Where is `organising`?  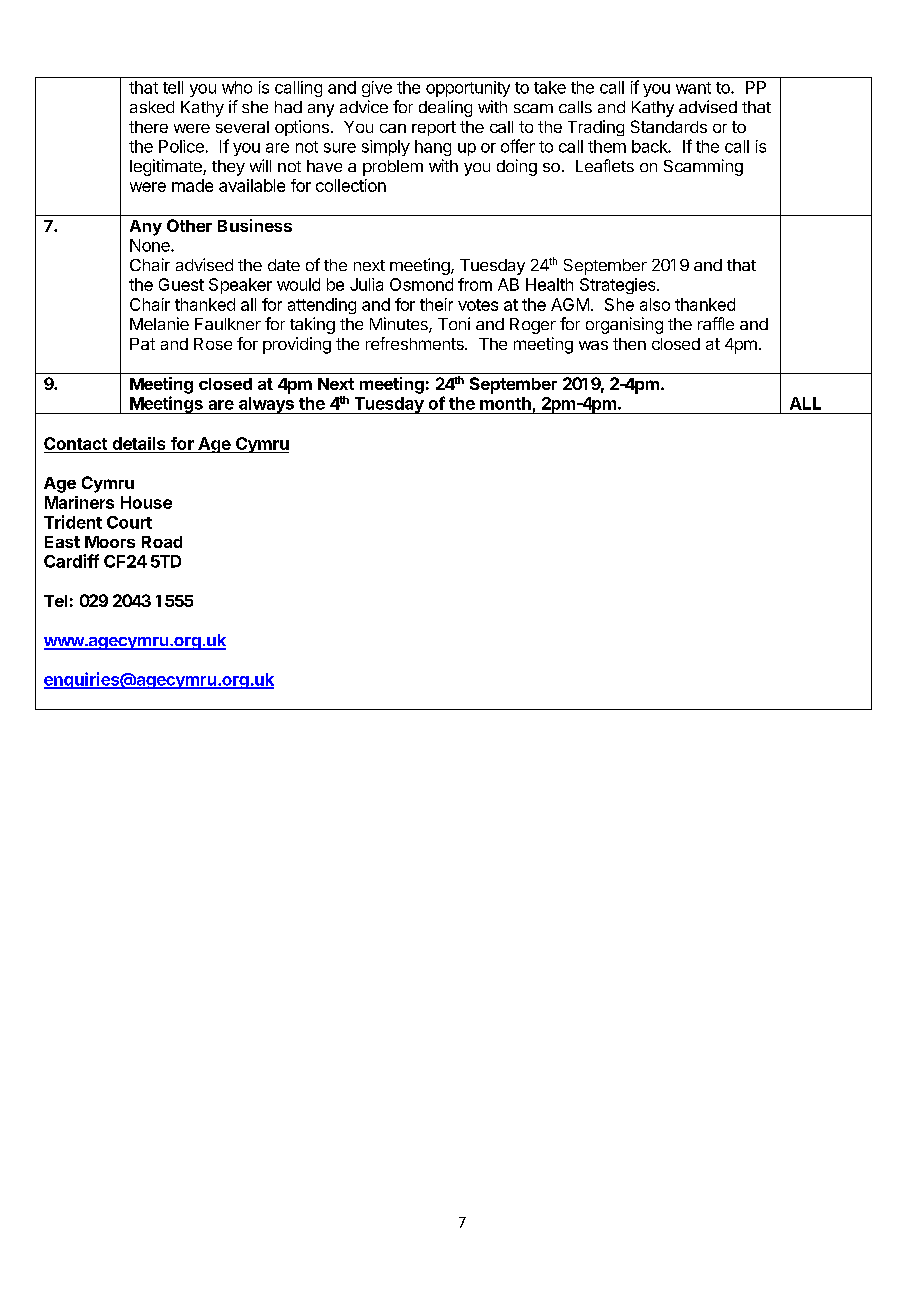
organising is located at coordinates (624, 325).
